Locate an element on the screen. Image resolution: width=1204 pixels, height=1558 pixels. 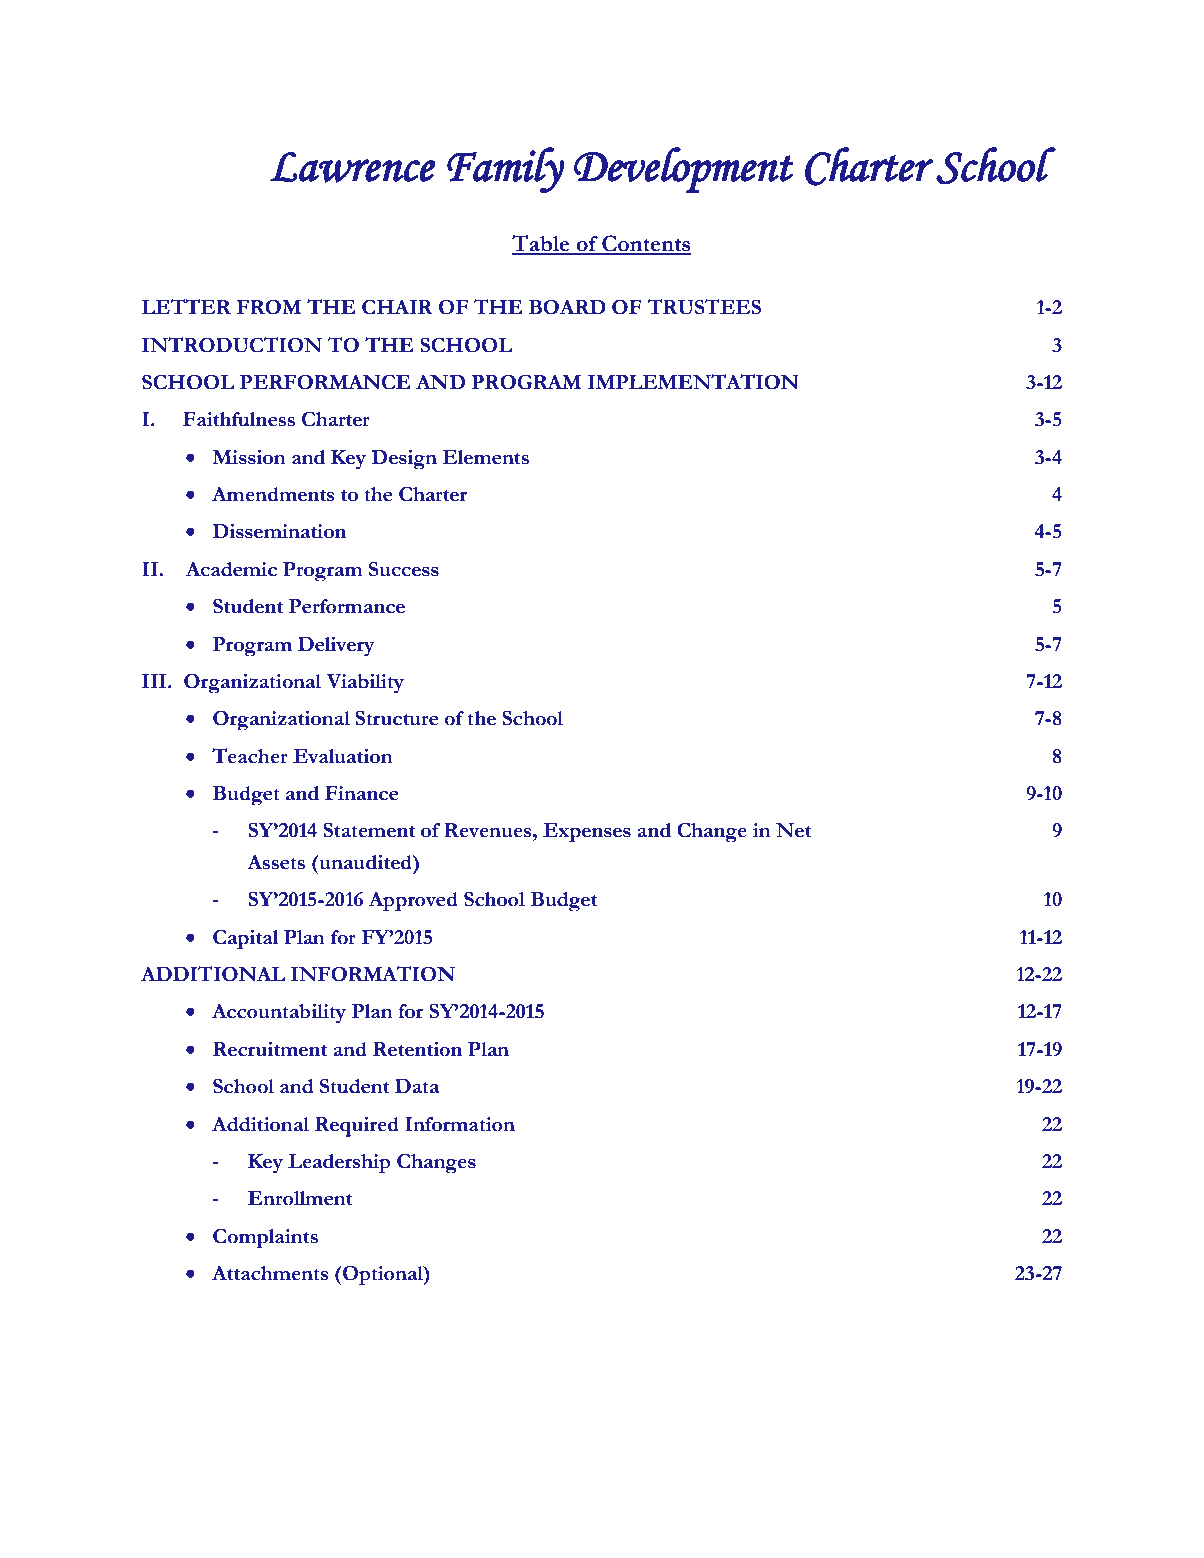
Capital is located at coordinates (246, 939).
